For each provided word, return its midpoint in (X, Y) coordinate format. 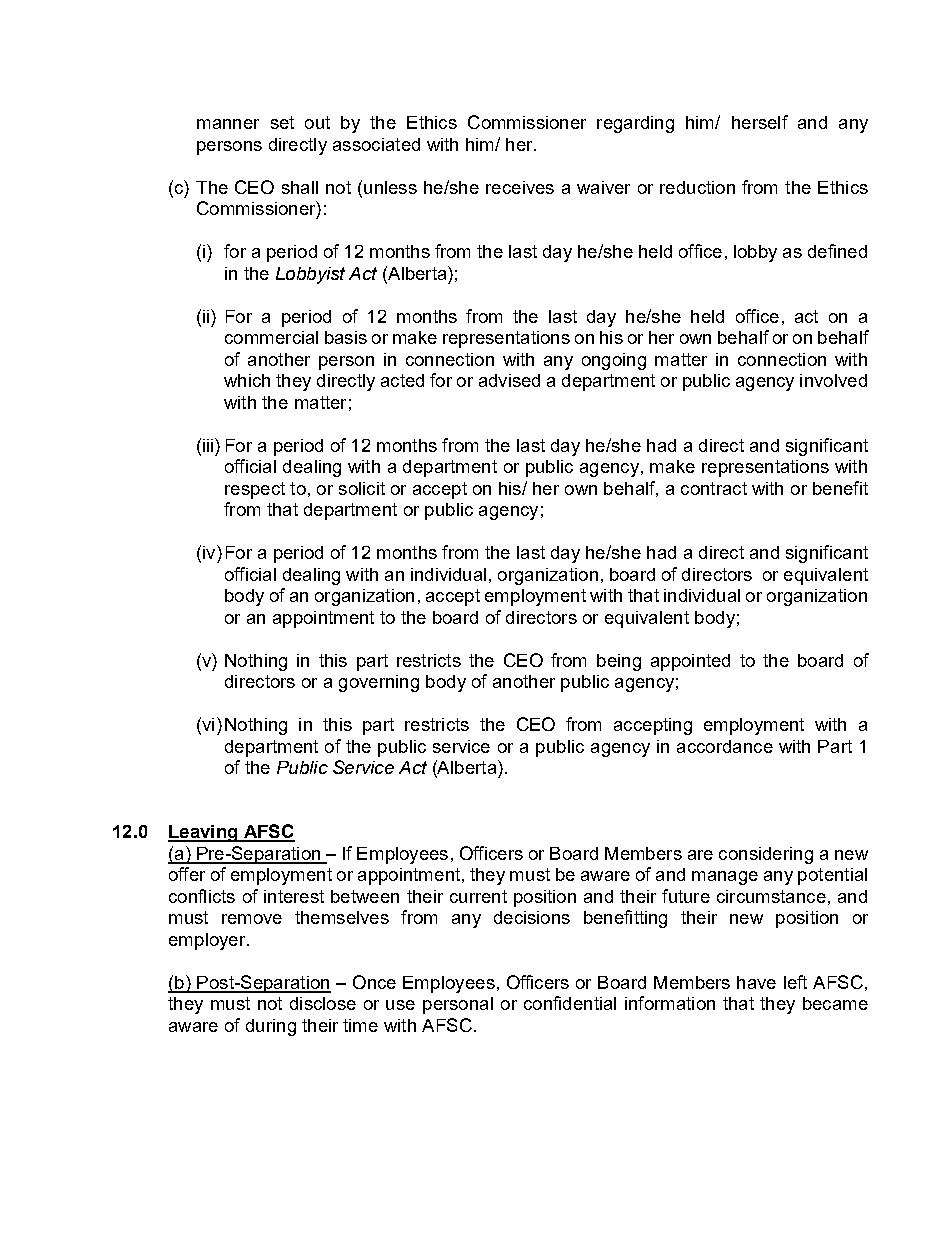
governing (379, 683)
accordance (725, 746)
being (619, 662)
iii (209, 445)
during (271, 1027)
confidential (570, 1003)
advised (509, 380)
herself (760, 122)
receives (520, 187)
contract (714, 488)
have (756, 982)
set (282, 122)
